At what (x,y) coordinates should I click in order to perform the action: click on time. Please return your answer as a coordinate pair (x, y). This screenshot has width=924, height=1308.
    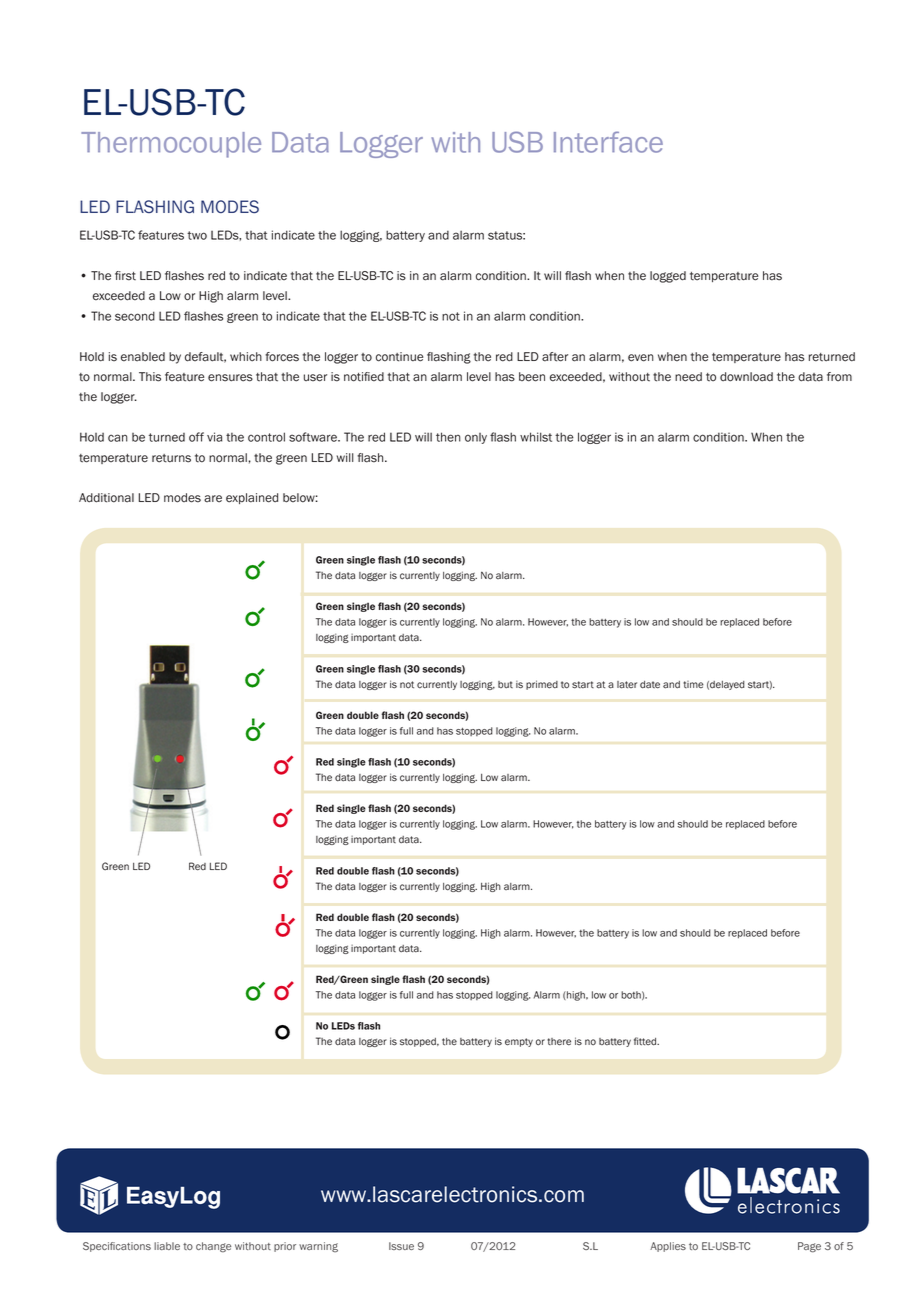
    Looking at the image, I should click on (693, 684).
